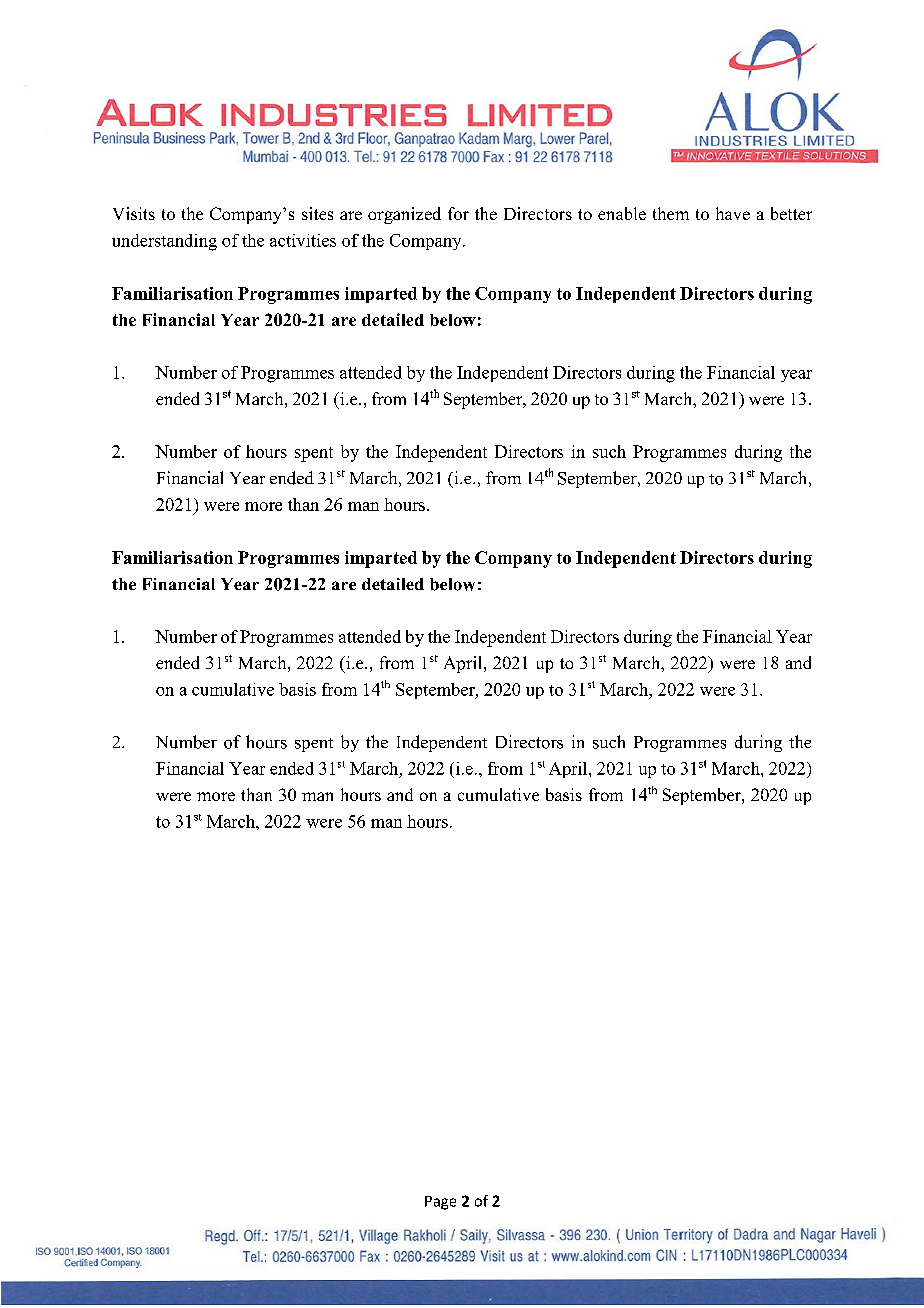  What do you see at coordinates (671, 213) in the image?
I see `them` at bounding box center [671, 213].
